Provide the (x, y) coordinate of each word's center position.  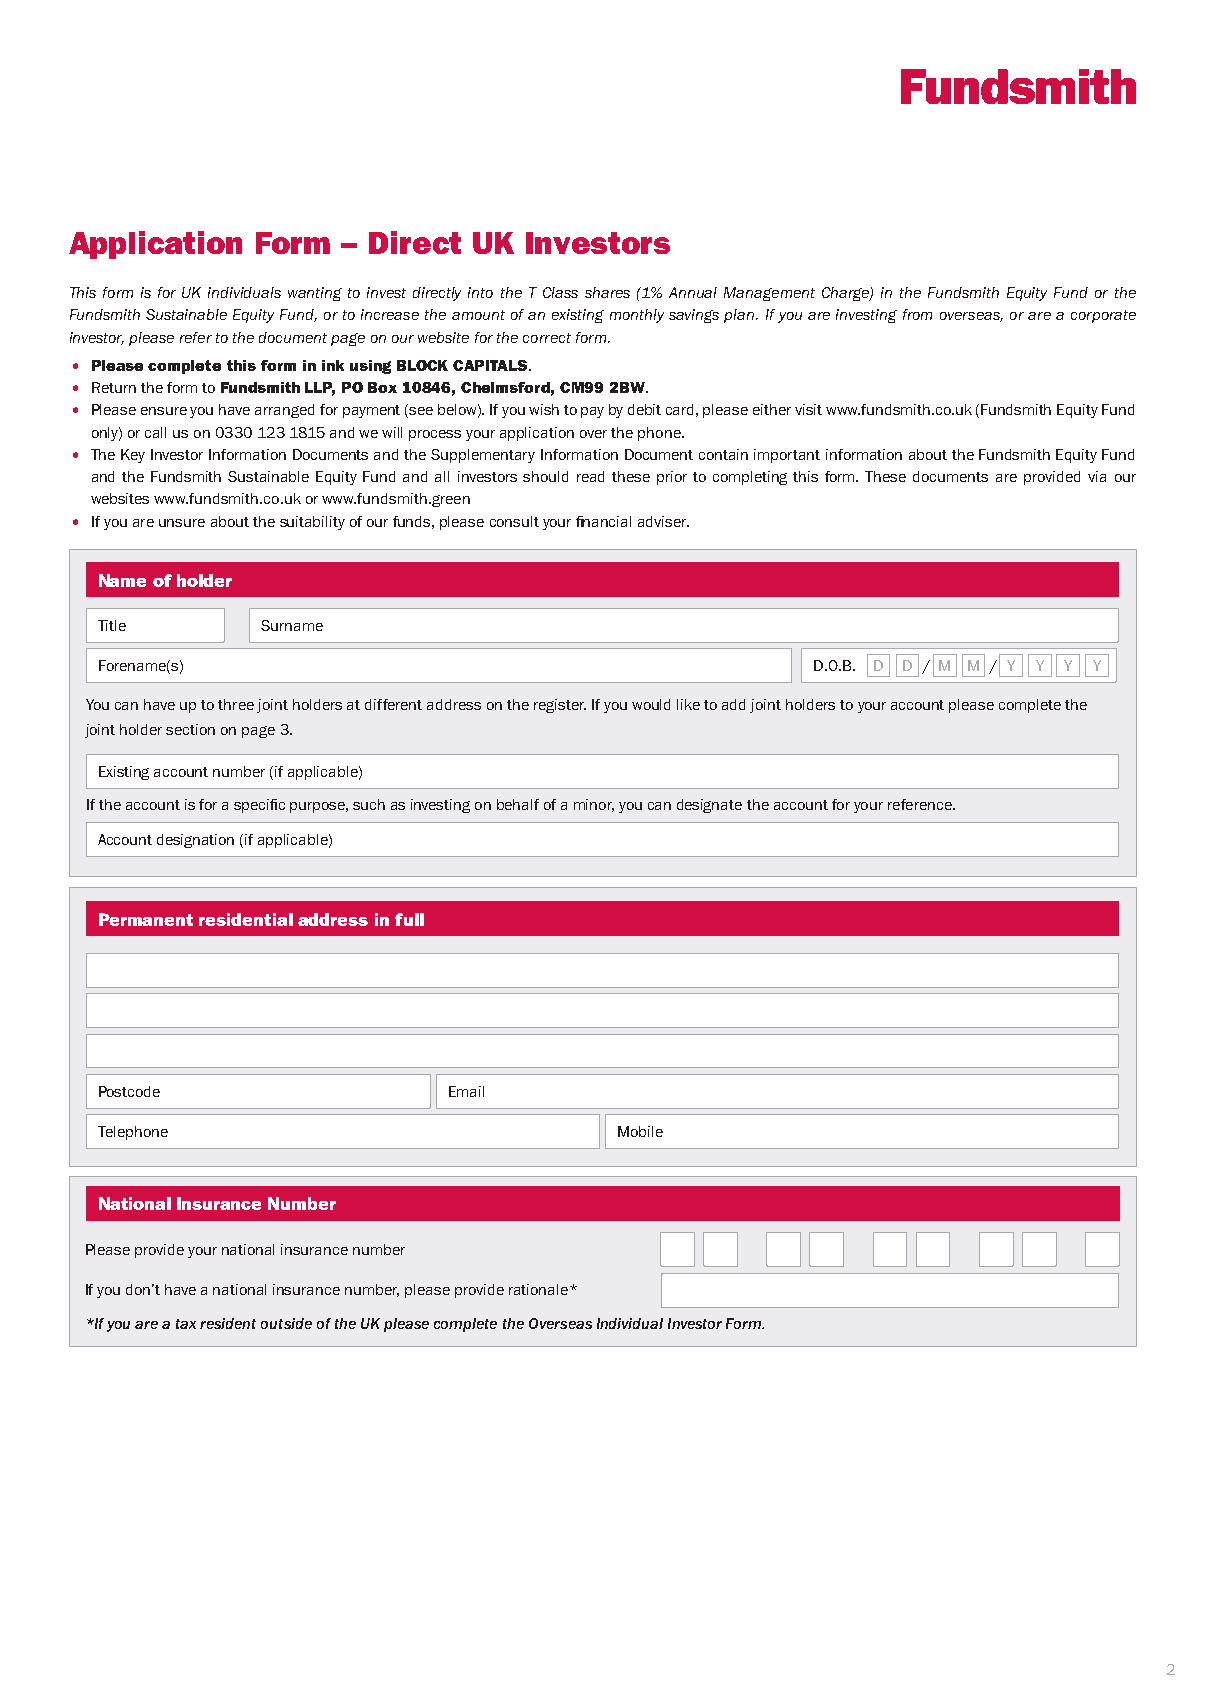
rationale (540, 1289)
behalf (518, 804)
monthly (637, 316)
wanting (315, 294)
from (917, 314)
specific (259, 806)
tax (186, 1324)
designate (709, 806)
